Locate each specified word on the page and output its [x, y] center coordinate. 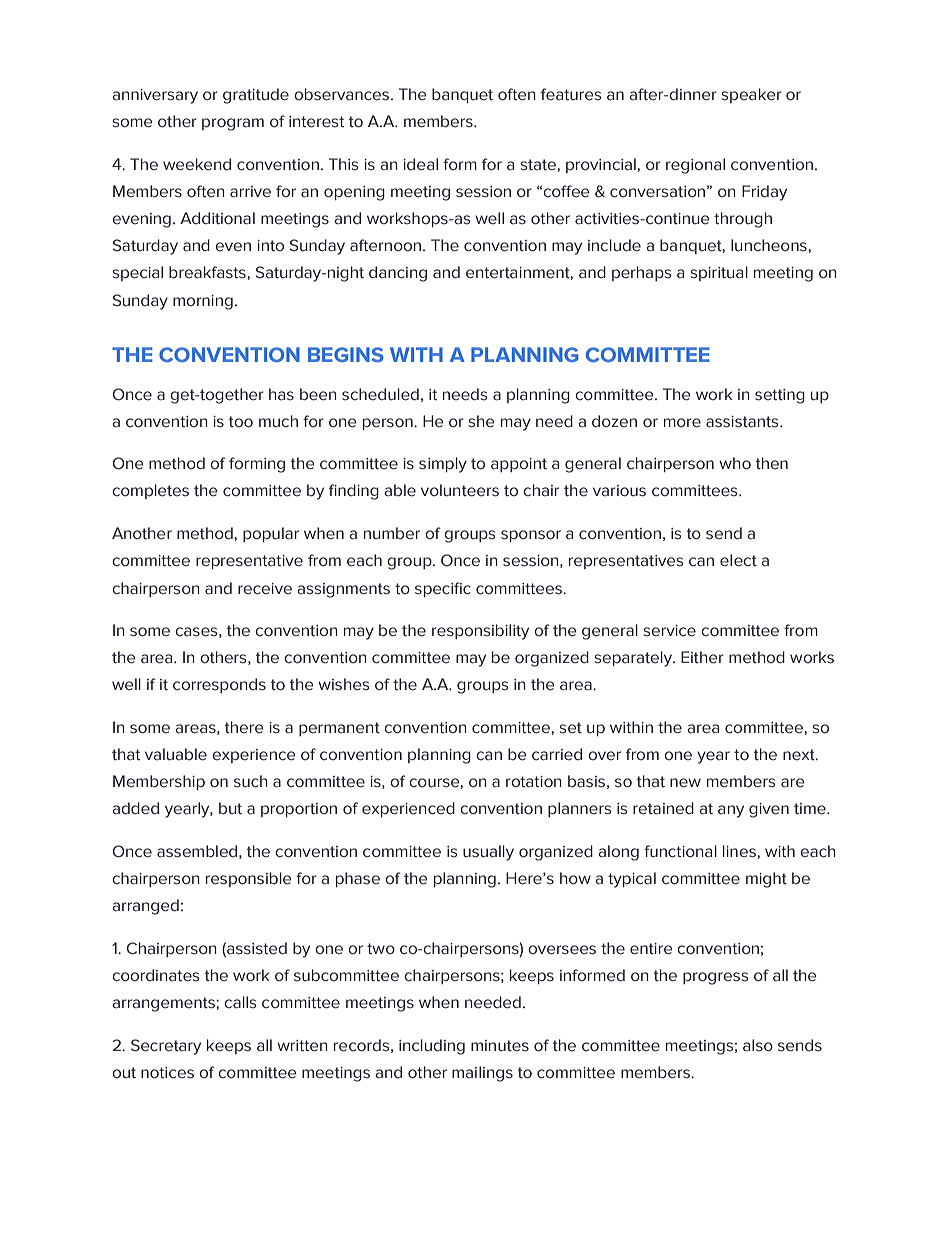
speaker [751, 95]
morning [203, 302]
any [731, 811]
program [233, 124]
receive [265, 589]
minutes [500, 1046]
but [230, 808]
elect [738, 560]
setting [780, 396]
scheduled [380, 394]
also [758, 1045]
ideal [420, 164]
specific [443, 589]
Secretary [166, 1047]
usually [488, 853]
